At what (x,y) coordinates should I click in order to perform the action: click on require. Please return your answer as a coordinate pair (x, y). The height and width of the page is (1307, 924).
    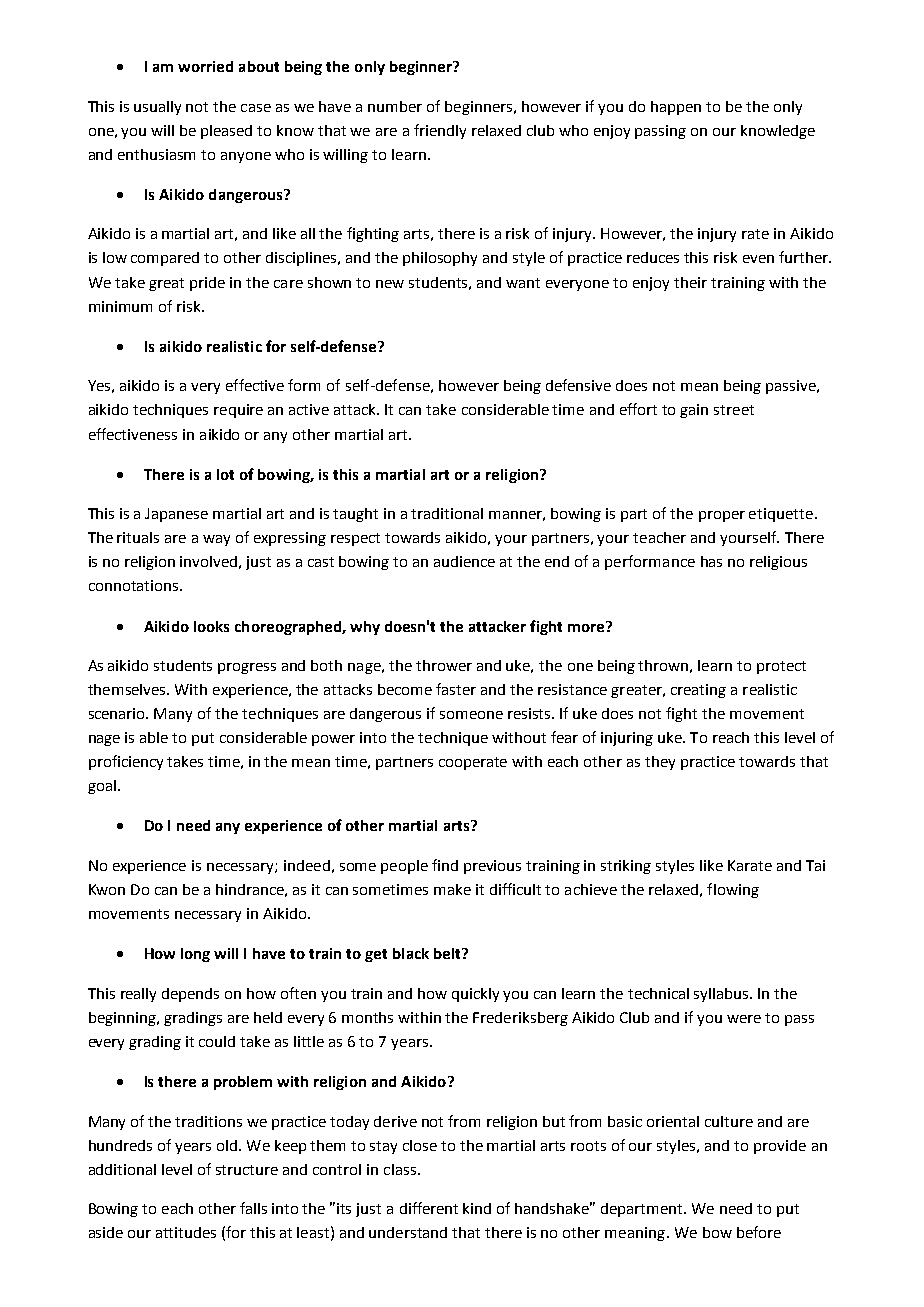
    Looking at the image, I should click on (238, 411).
